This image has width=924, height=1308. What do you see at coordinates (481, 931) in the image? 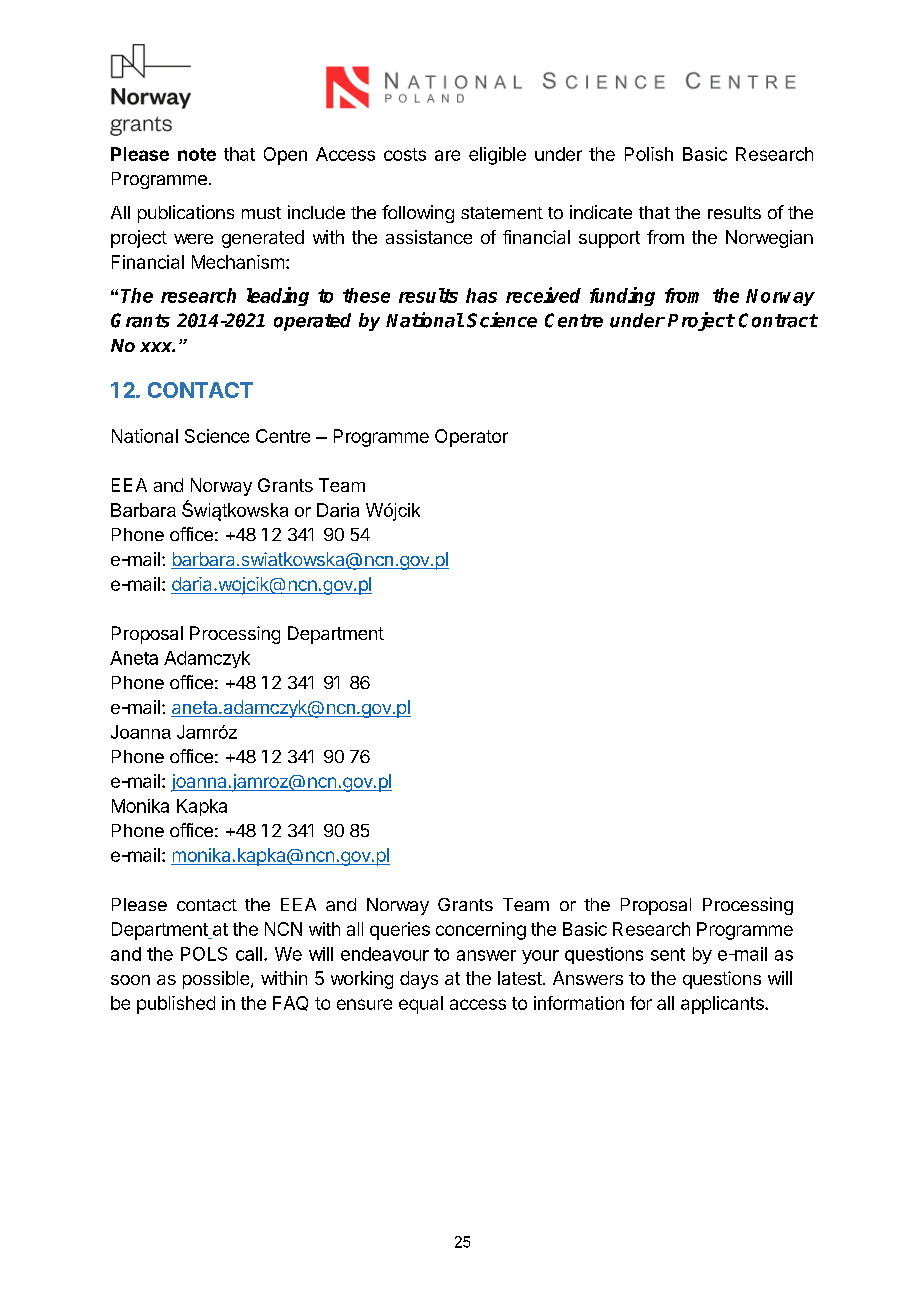
I see `concerning` at bounding box center [481, 931].
